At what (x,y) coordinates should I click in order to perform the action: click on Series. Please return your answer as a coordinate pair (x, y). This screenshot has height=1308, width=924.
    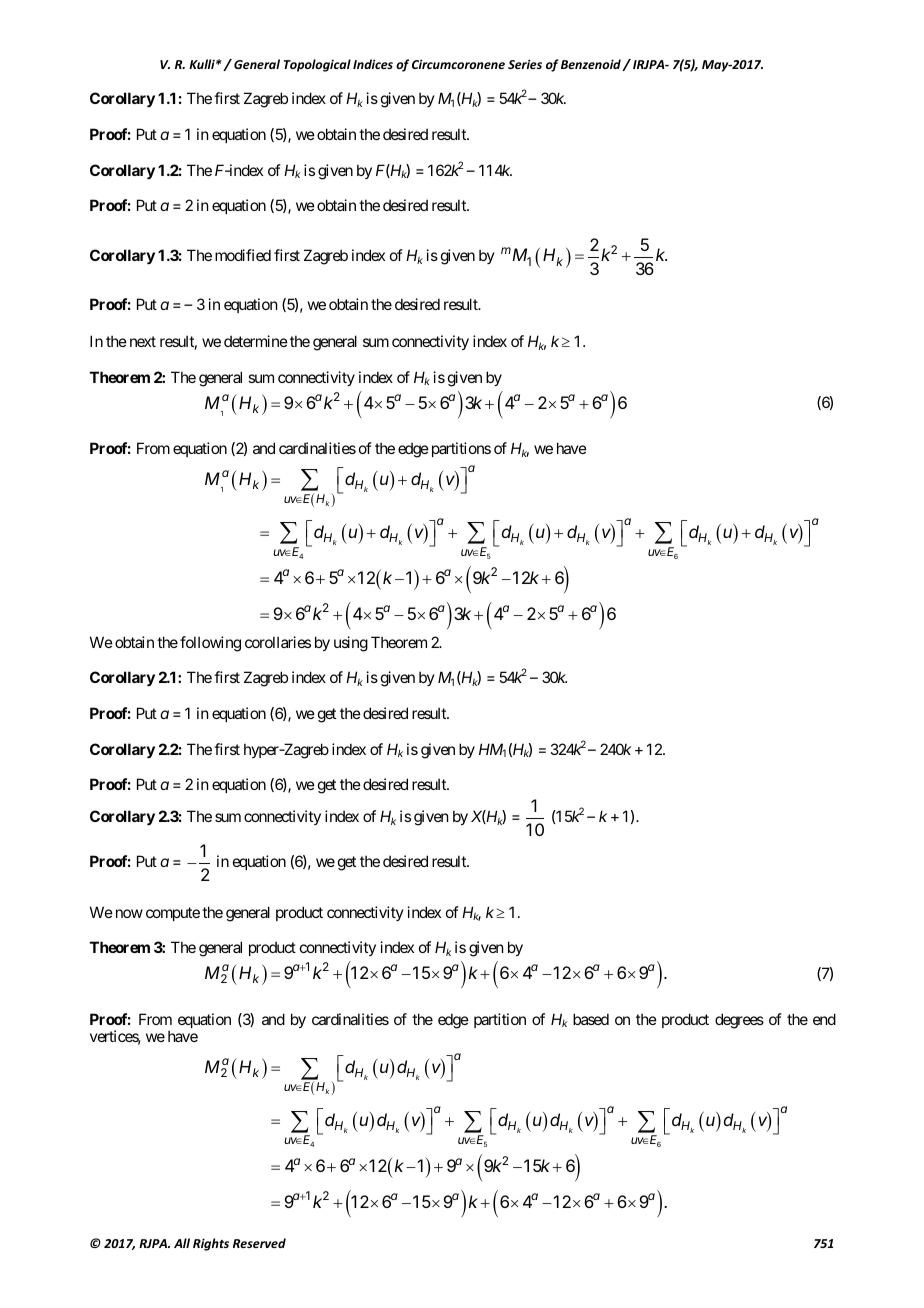
    Looking at the image, I should click on (525, 64).
